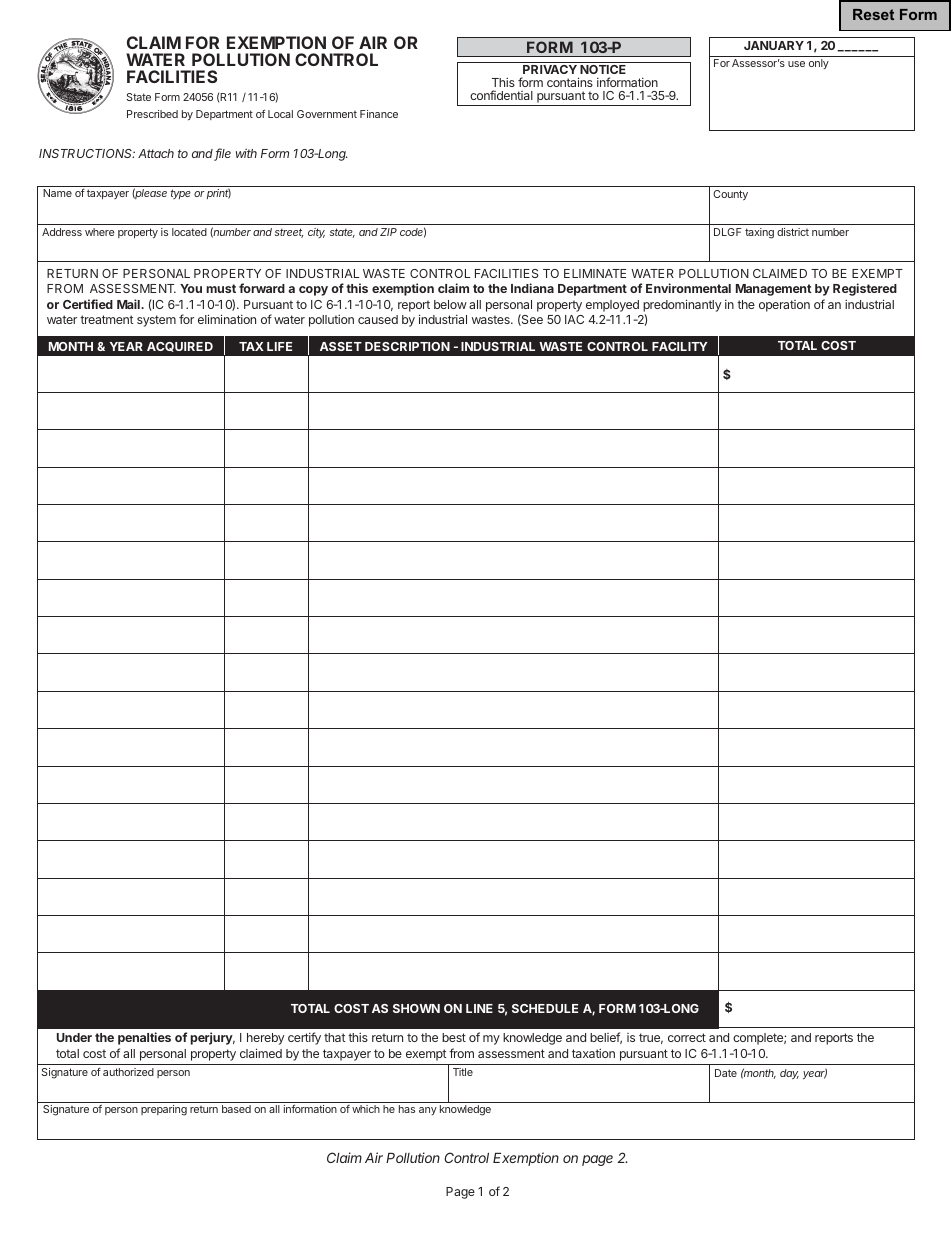 This screenshot has height=1233, width=952. What do you see at coordinates (152, 114) in the screenshot?
I see `Prescribed` at bounding box center [152, 114].
